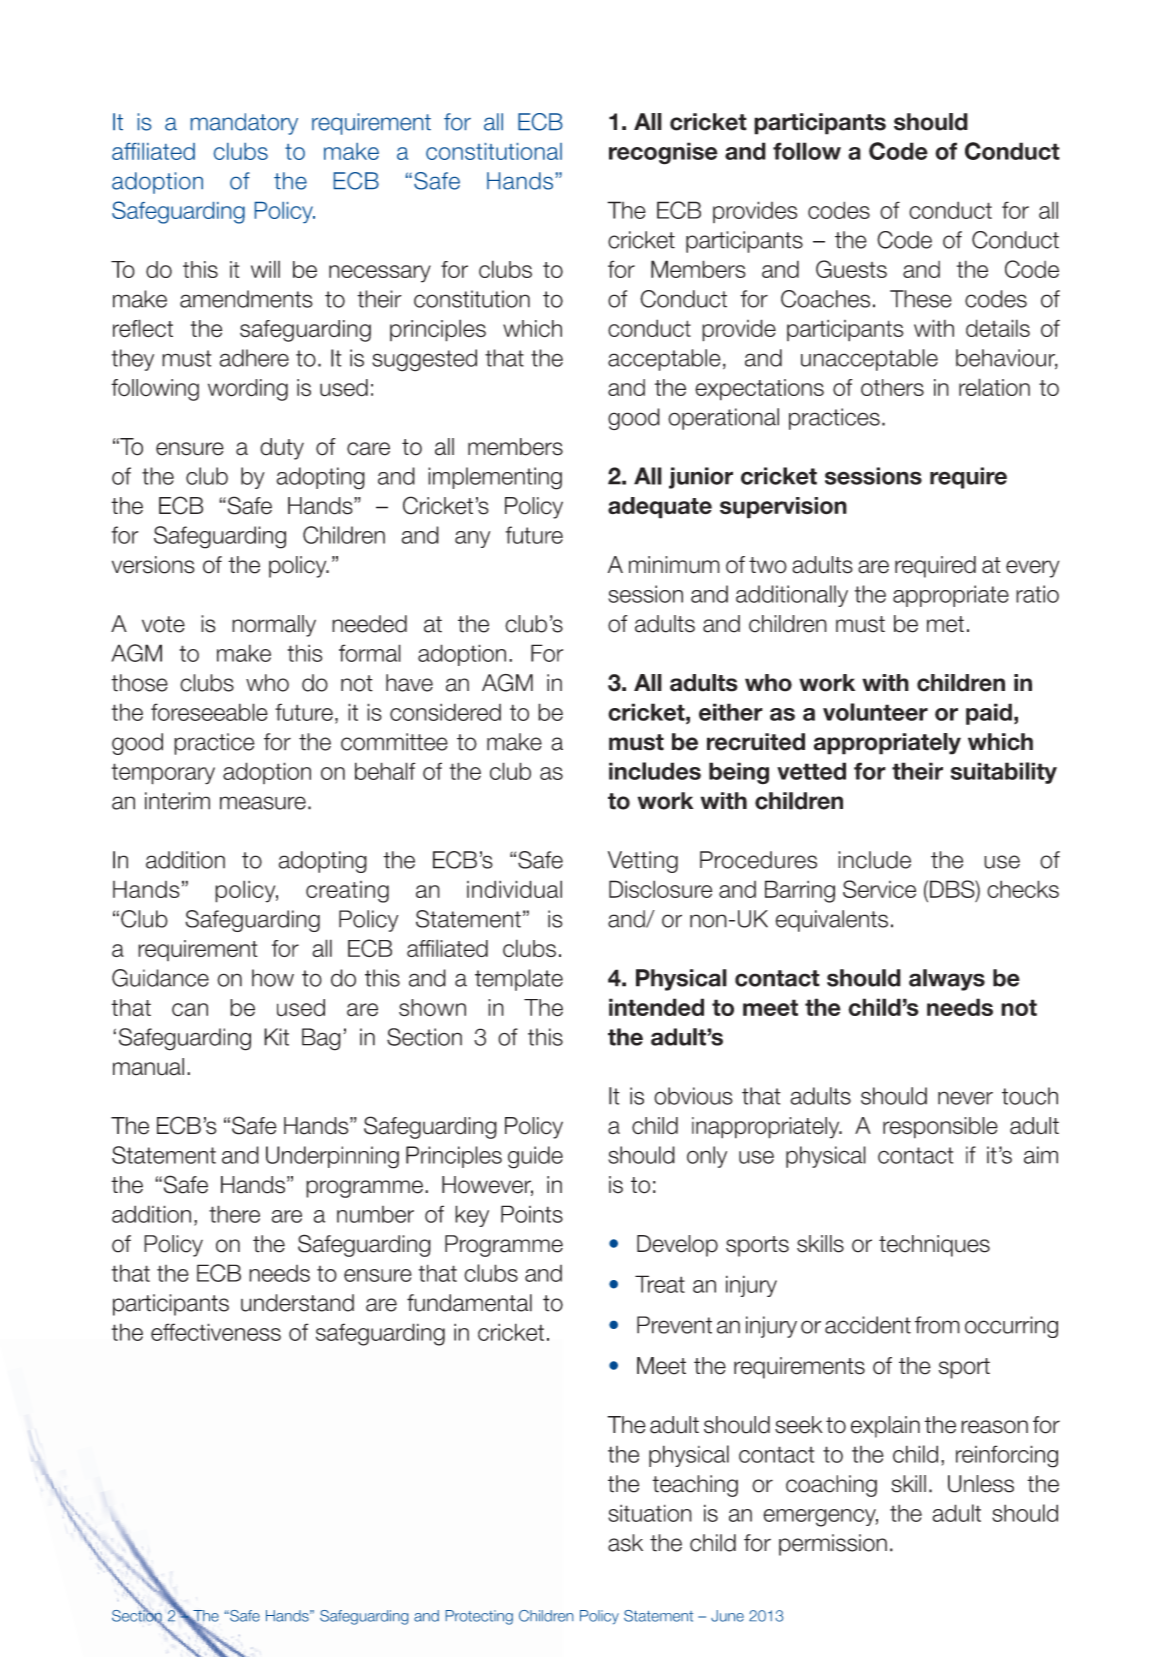  I want to click on met, so click(945, 624).
